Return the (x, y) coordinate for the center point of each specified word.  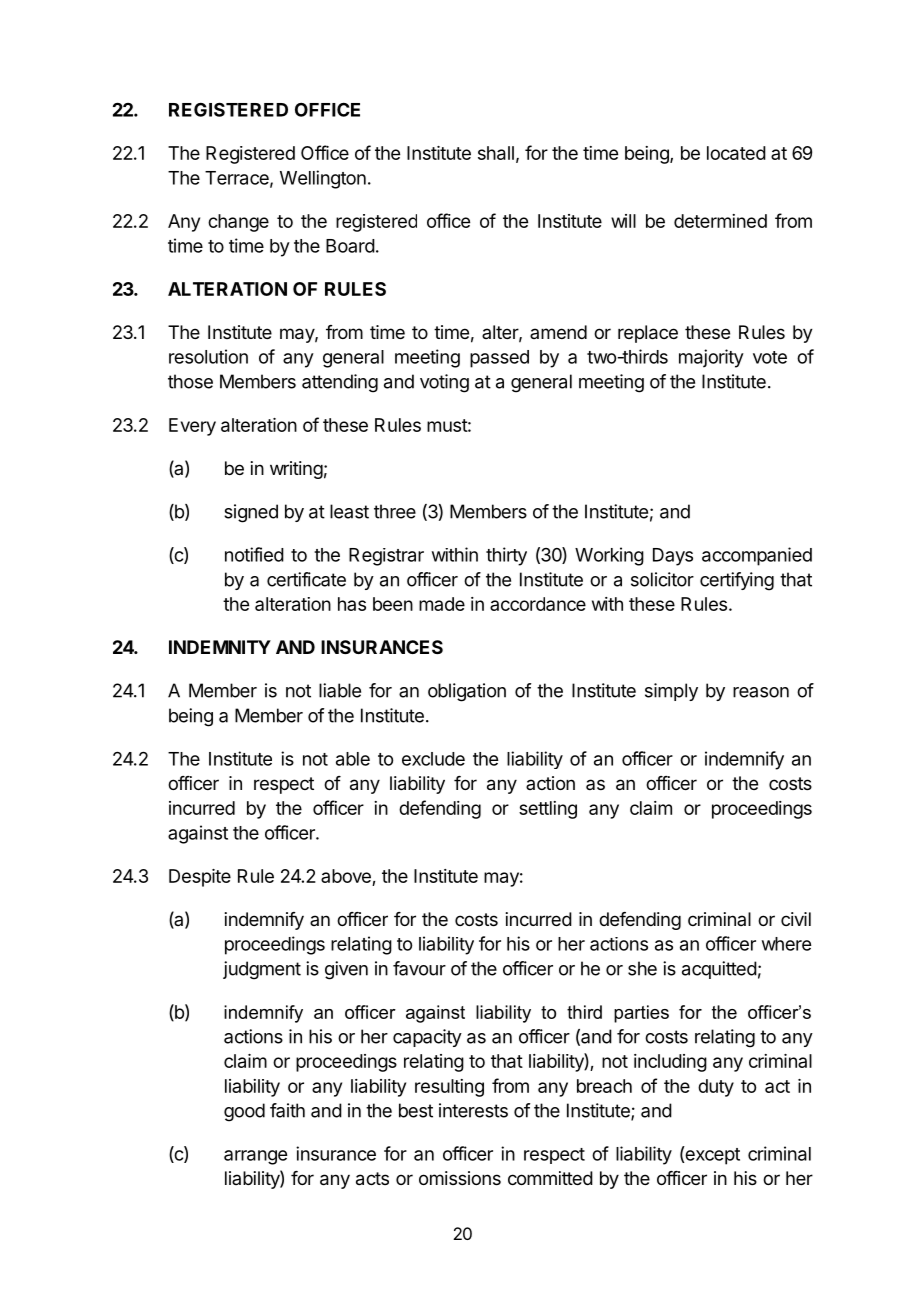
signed (251, 513)
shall (496, 153)
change (238, 223)
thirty (506, 556)
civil (796, 919)
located (736, 153)
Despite (200, 878)
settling (548, 810)
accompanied (757, 556)
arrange (255, 1157)
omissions (460, 1178)
